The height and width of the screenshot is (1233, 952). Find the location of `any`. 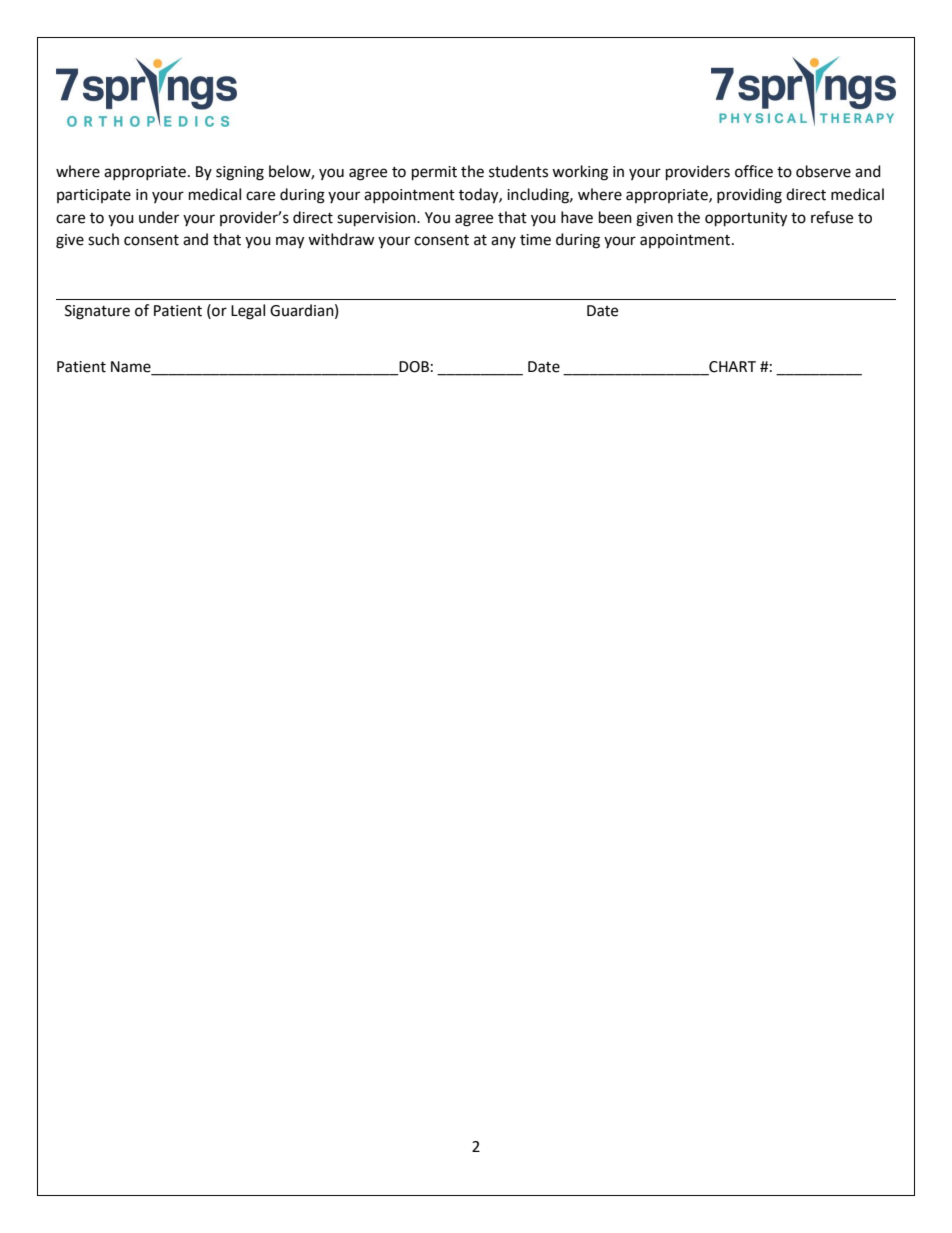

any is located at coordinates (503, 242).
